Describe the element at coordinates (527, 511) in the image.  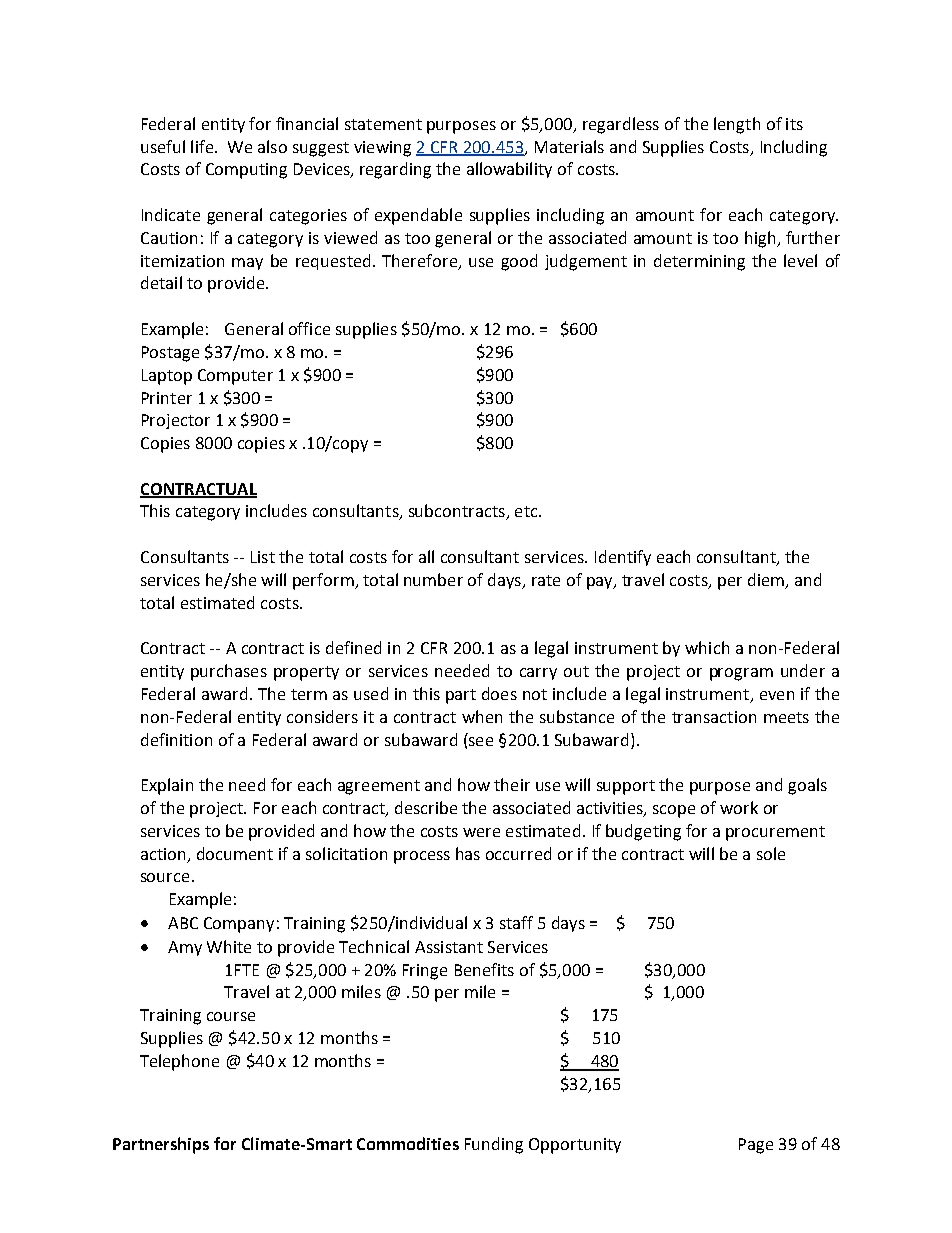
I see `etc` at that location.
